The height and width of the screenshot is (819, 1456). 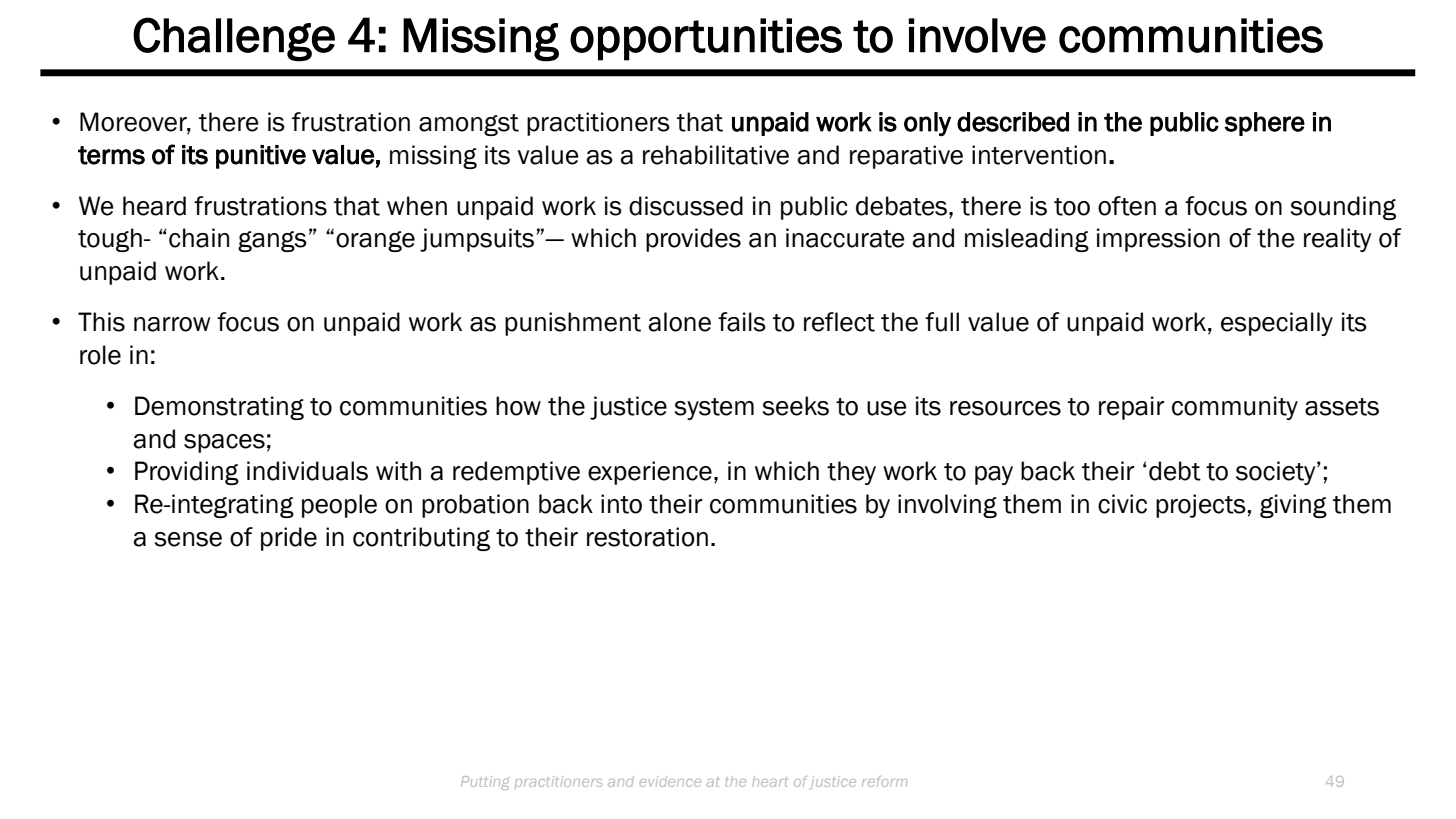 I want to click on pride, so click(x=289, y=539).
